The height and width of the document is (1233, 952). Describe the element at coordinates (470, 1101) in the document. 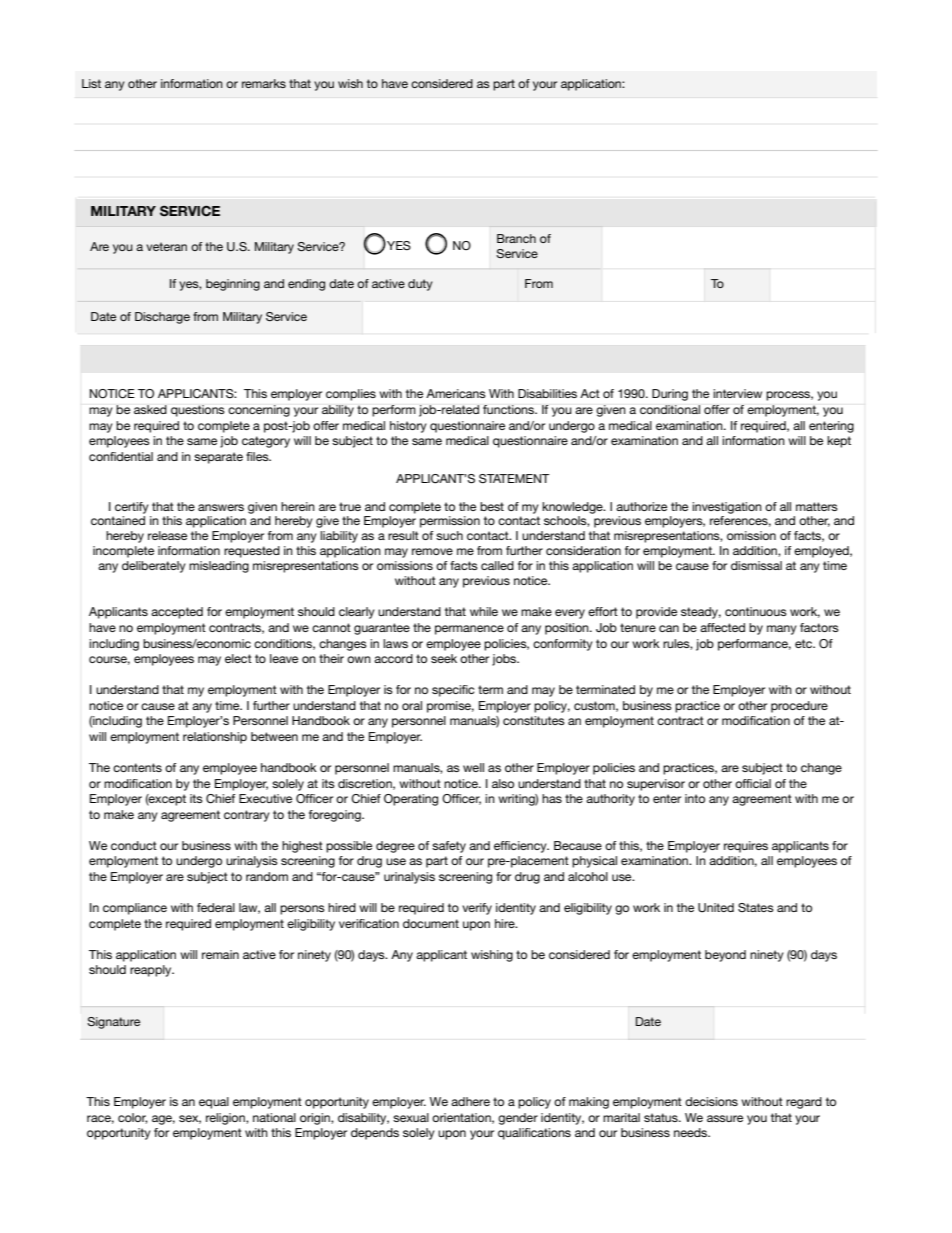

I see `adhere` at that location.
